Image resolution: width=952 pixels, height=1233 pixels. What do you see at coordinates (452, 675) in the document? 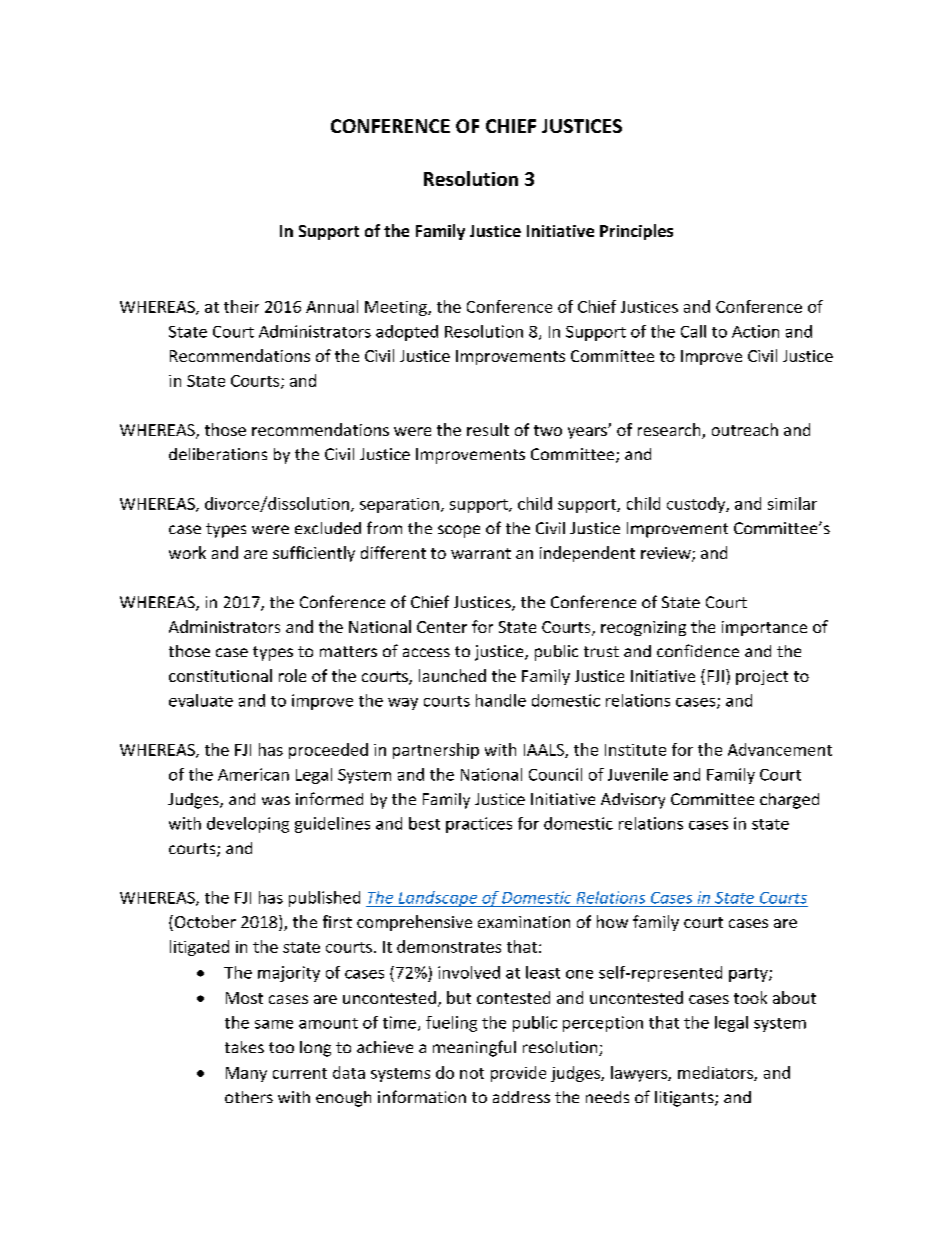
I see `launched` at bounding box center [452, 675].
